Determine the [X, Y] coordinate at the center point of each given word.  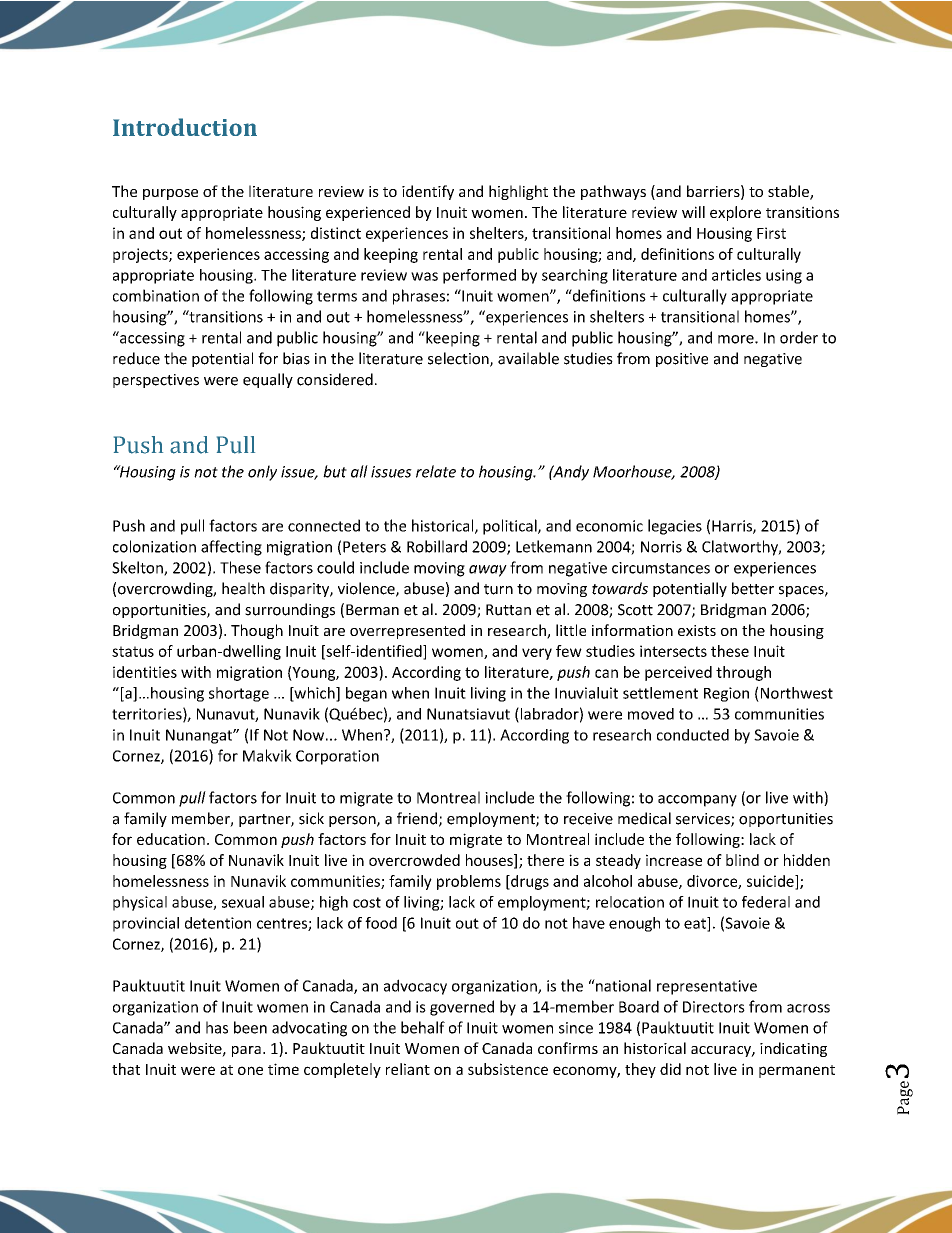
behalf [423, 1027]
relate [436, 471]
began [366, 694]
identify [428, 192]
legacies [675, 527]
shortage [239, 694]
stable [789, 192]
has [217, 1027]
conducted [693, 735]
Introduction [185, 127]
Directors [714, 1007]
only [262, 473]
